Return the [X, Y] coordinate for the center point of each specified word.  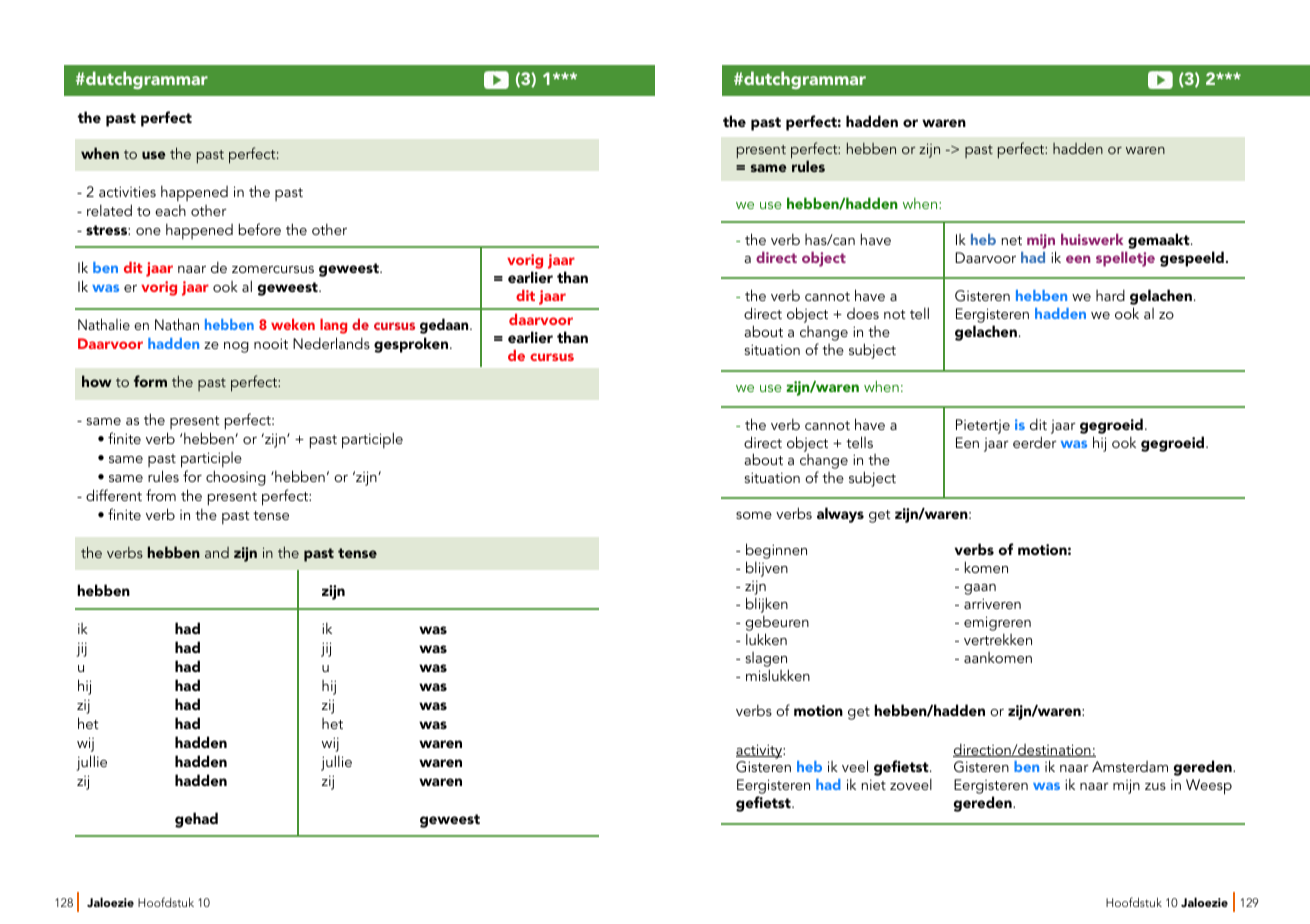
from [161, 495]
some [754, 515]
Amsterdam [1130, 766]
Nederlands [331, 343]
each [170, 210]
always [840, 515]
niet [873, 784]
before [260, 229]
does [863, 313]
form [150, 381]
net [1011, 240]
